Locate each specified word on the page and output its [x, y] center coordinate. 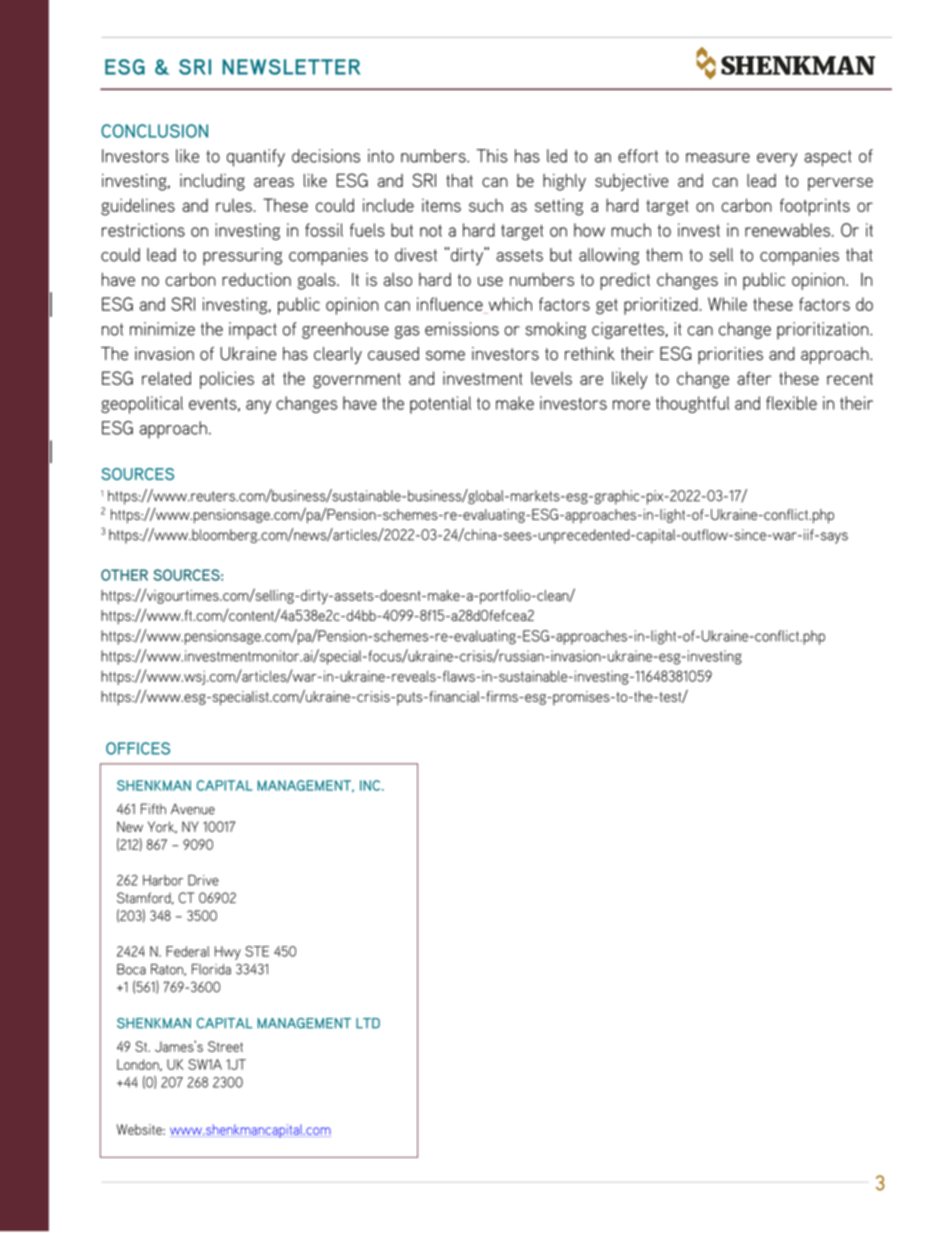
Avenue [193, 809]
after [754, 378]
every [777, 160]
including [212, 182]
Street [225, 1046]
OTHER [124, 575]
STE [257, 951]
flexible [791, 403]
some [445, 356]
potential [440, 405]
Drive [203, 880]
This [492, 156]
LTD [368, 1023]
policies [227, 380]
